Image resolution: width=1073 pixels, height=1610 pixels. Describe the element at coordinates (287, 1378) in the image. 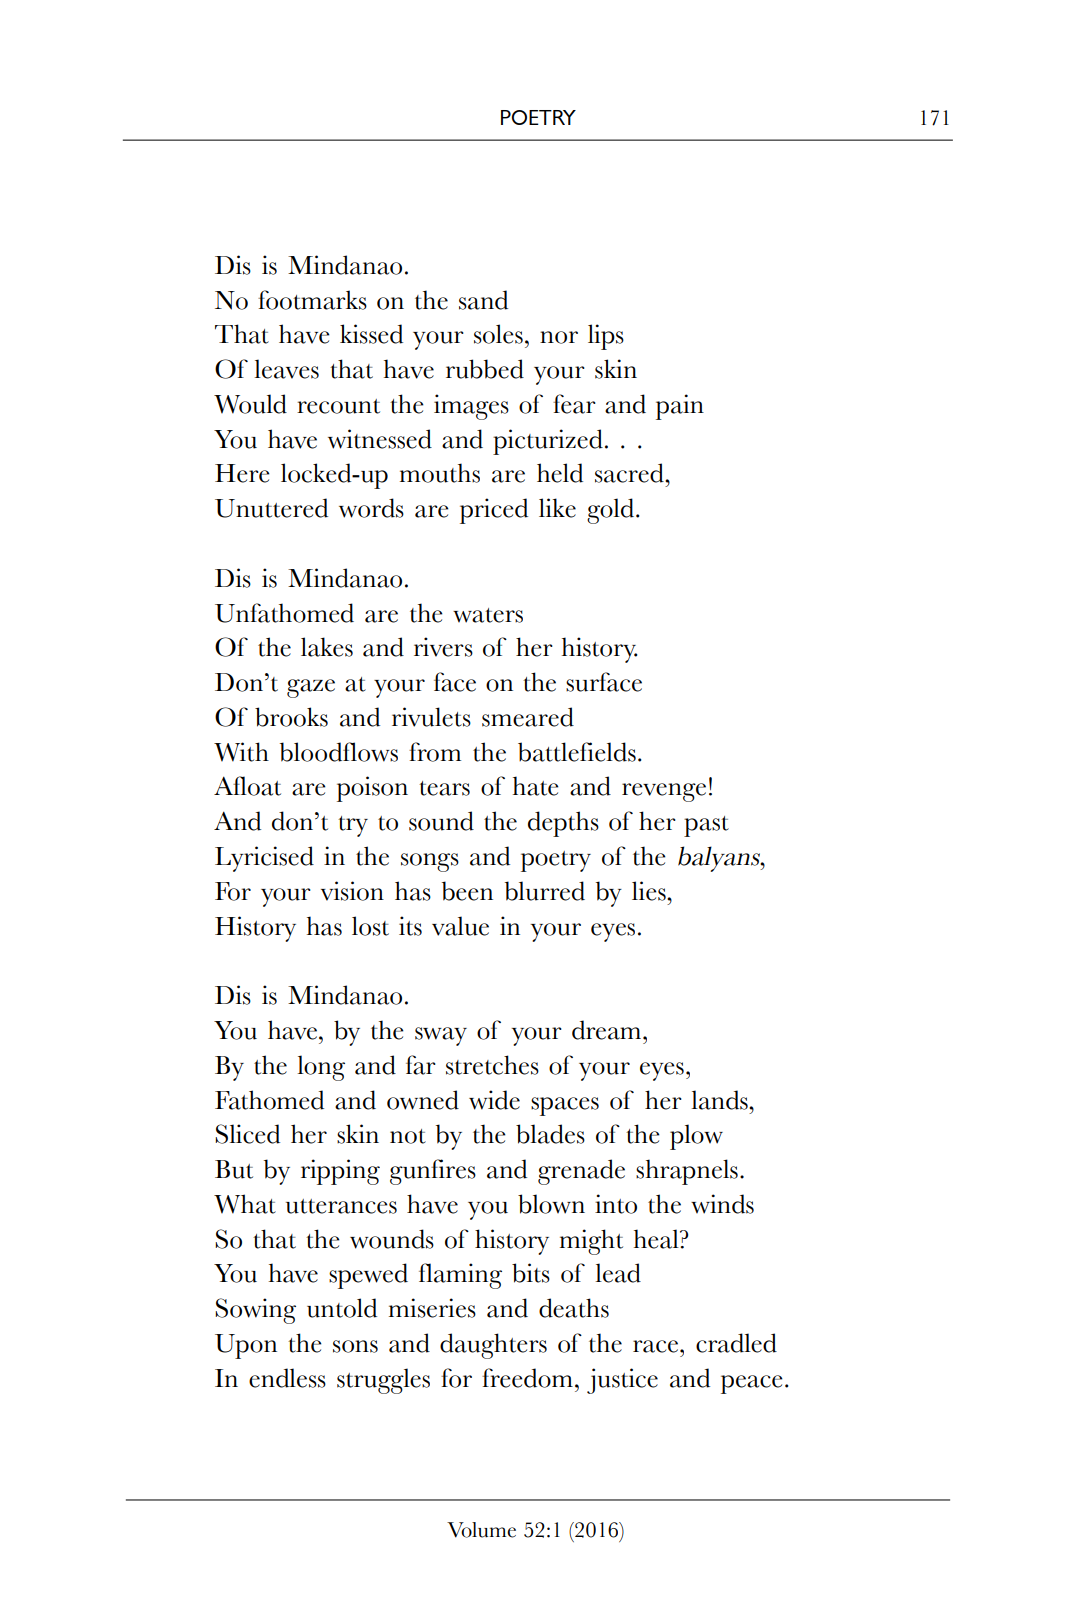

I see `endless` at that location.
